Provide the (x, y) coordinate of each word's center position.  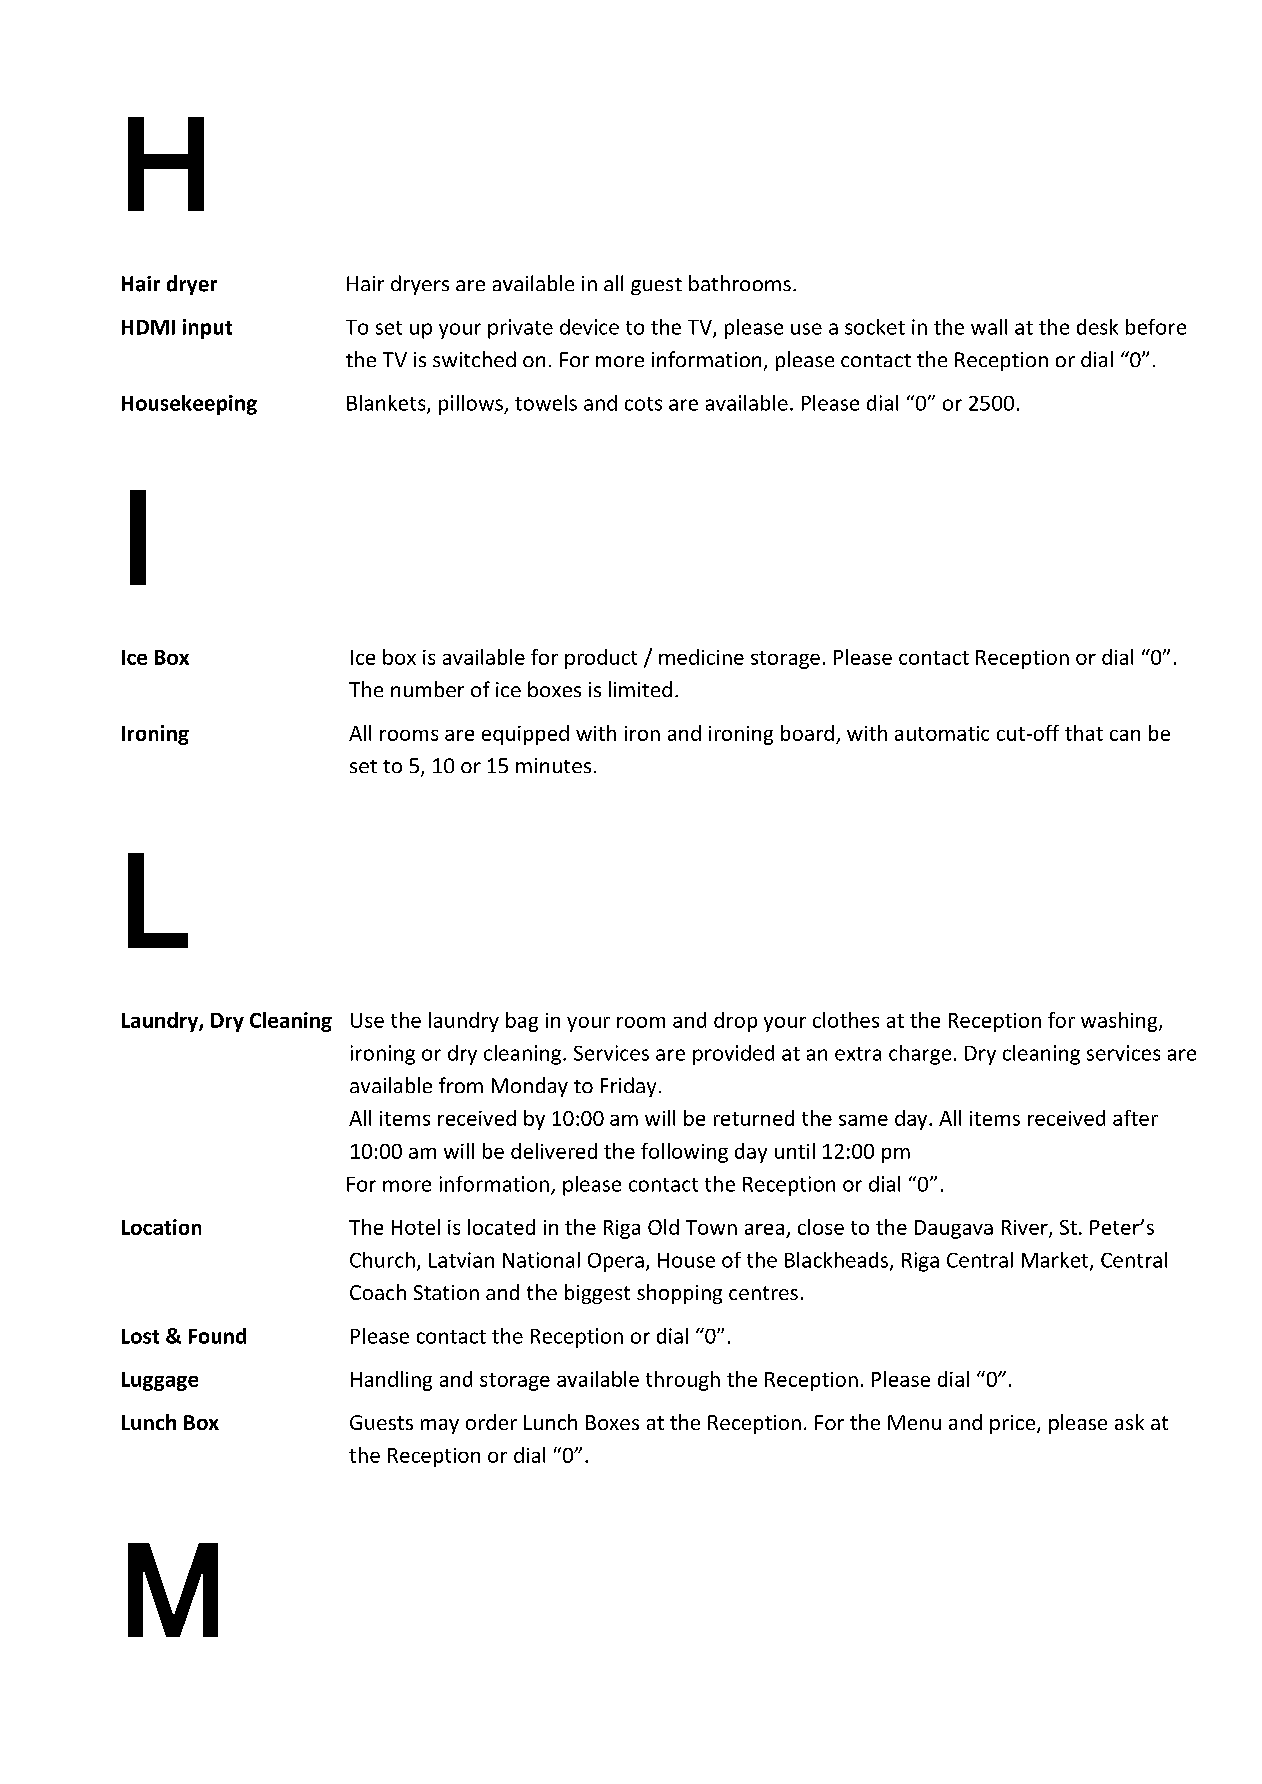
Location (161, 1227)
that (1084, 733)
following (684, 1153)
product (601, 659)
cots (643, 404)
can (1125, 735)
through (683, 1381)
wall (989, 327)
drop (735, 1022)
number (427, 689)
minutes (553, 765)
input (207, 329)
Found (217, 1336)
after (1135, 1118)
